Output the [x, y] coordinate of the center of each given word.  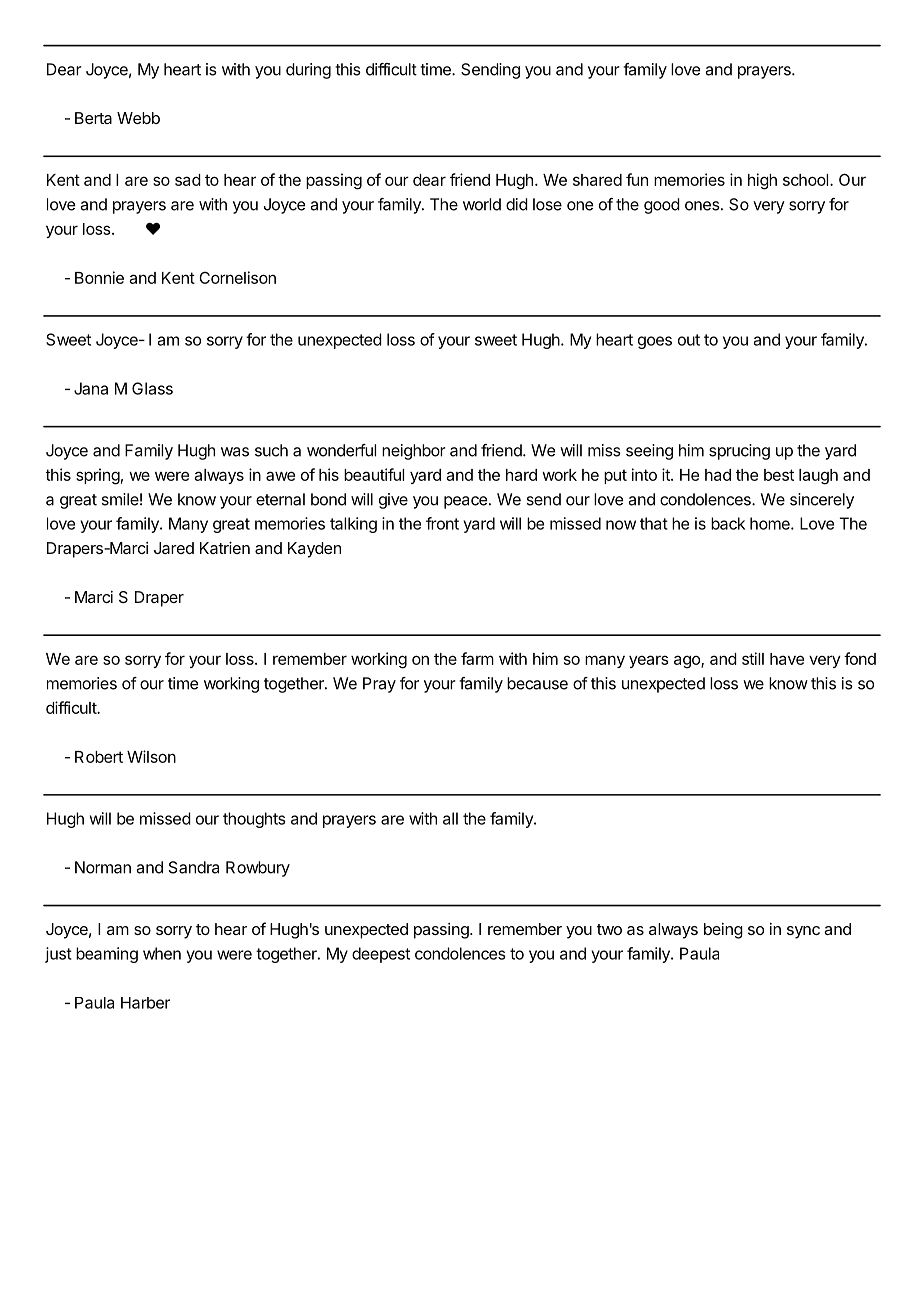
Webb [138, 118]
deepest [381, 955]
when [162, 953]
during [308, 71]
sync [803, 932]
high [762, 181]
